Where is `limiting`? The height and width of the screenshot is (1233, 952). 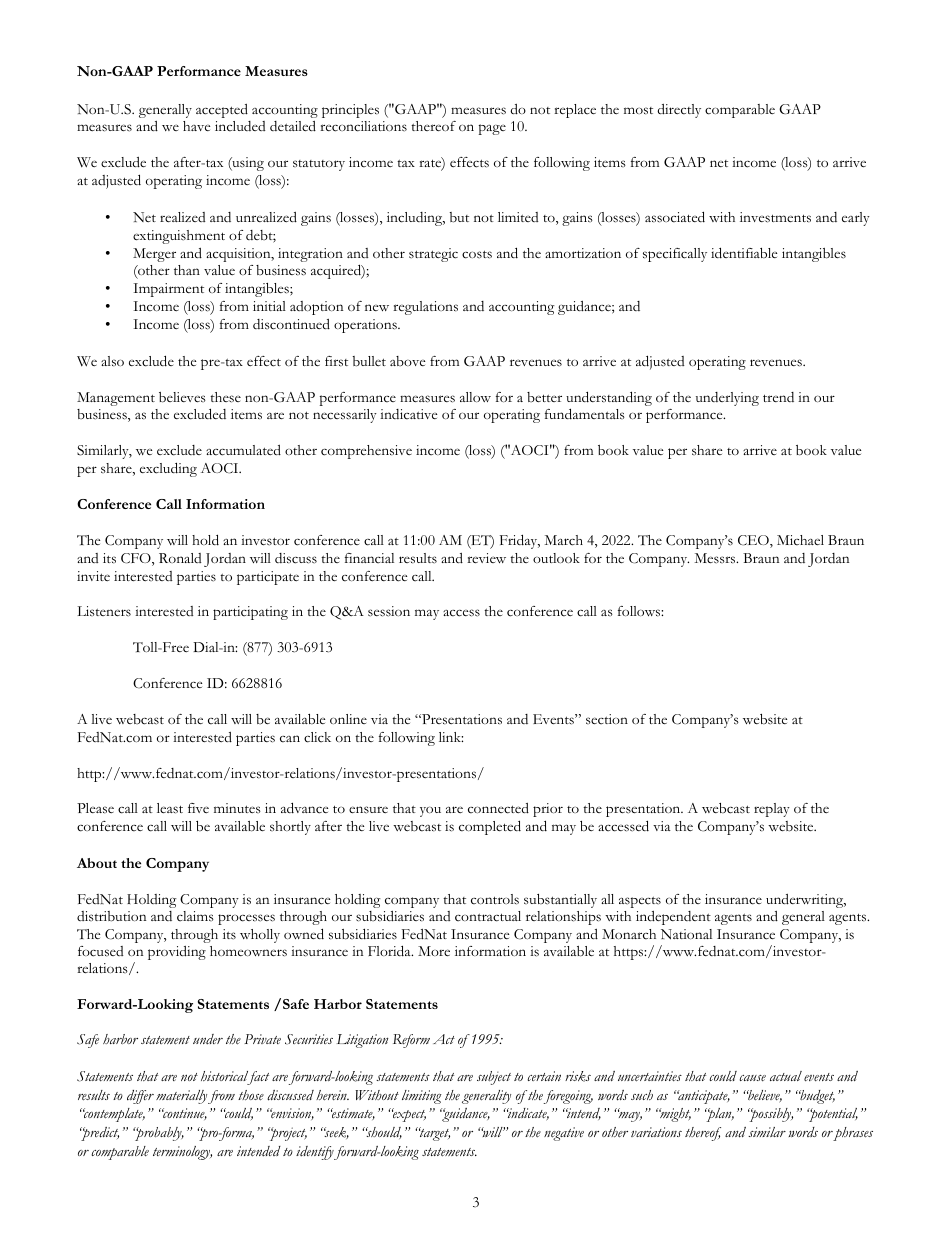
limiting is located at coordinates (422, 1097).
